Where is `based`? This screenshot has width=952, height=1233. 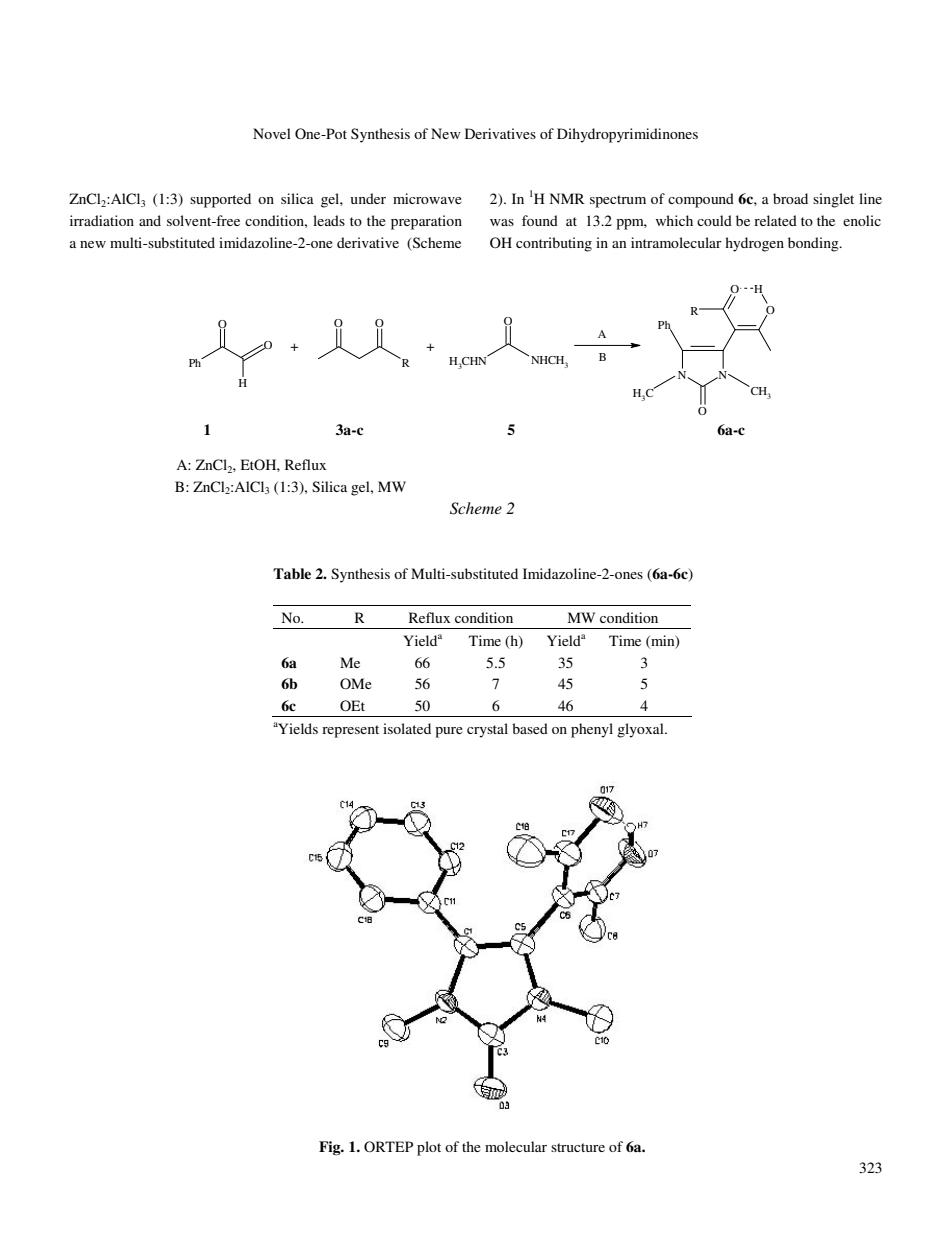 based is located at coordinates (530, 728).
